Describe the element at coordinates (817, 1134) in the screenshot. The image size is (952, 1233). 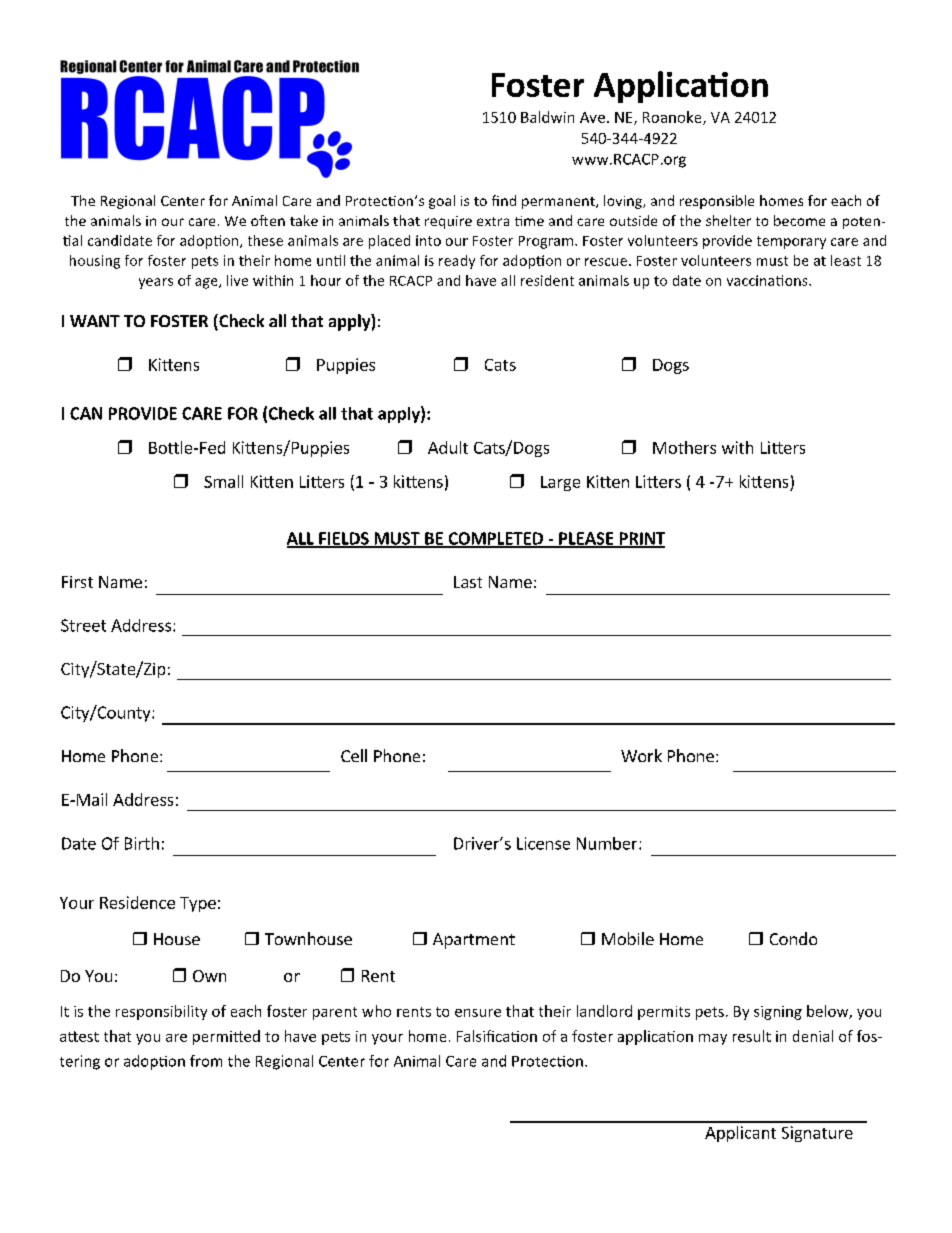
I see `Signature` at that location.
